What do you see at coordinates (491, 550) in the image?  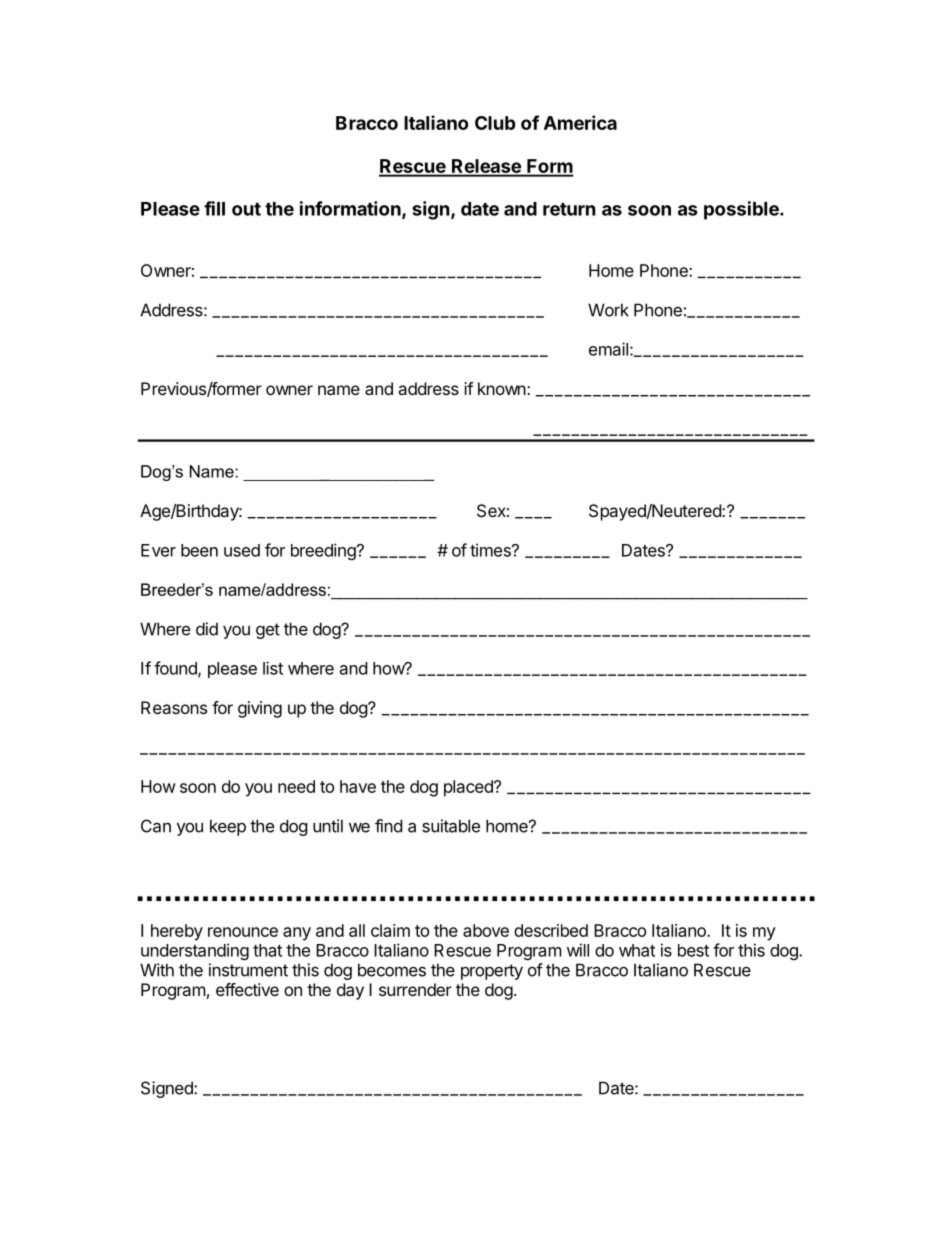 I see `times` at bounding box center [491, 550].
